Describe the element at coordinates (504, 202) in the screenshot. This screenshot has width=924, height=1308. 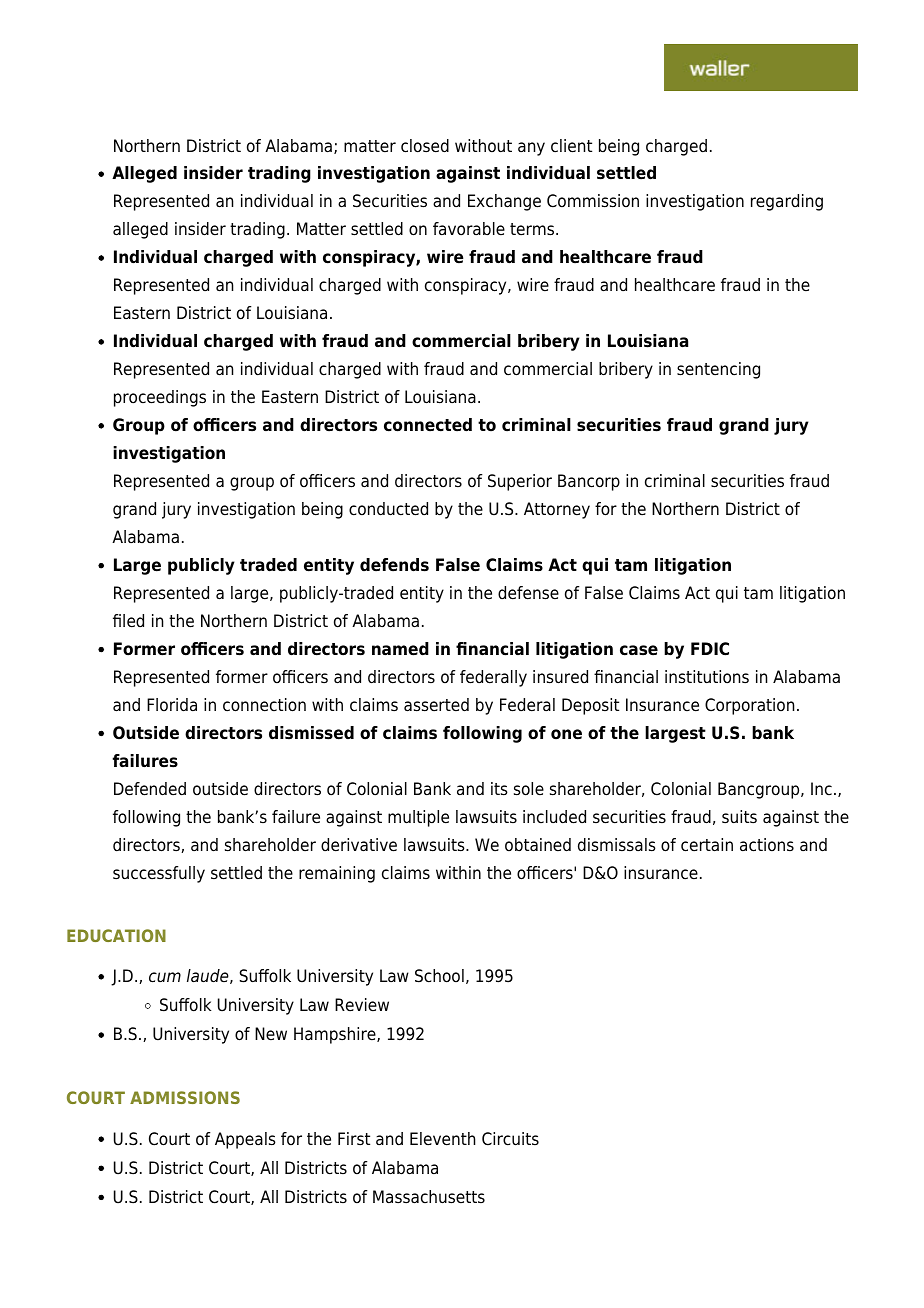
I see `Exchange` at that location.
